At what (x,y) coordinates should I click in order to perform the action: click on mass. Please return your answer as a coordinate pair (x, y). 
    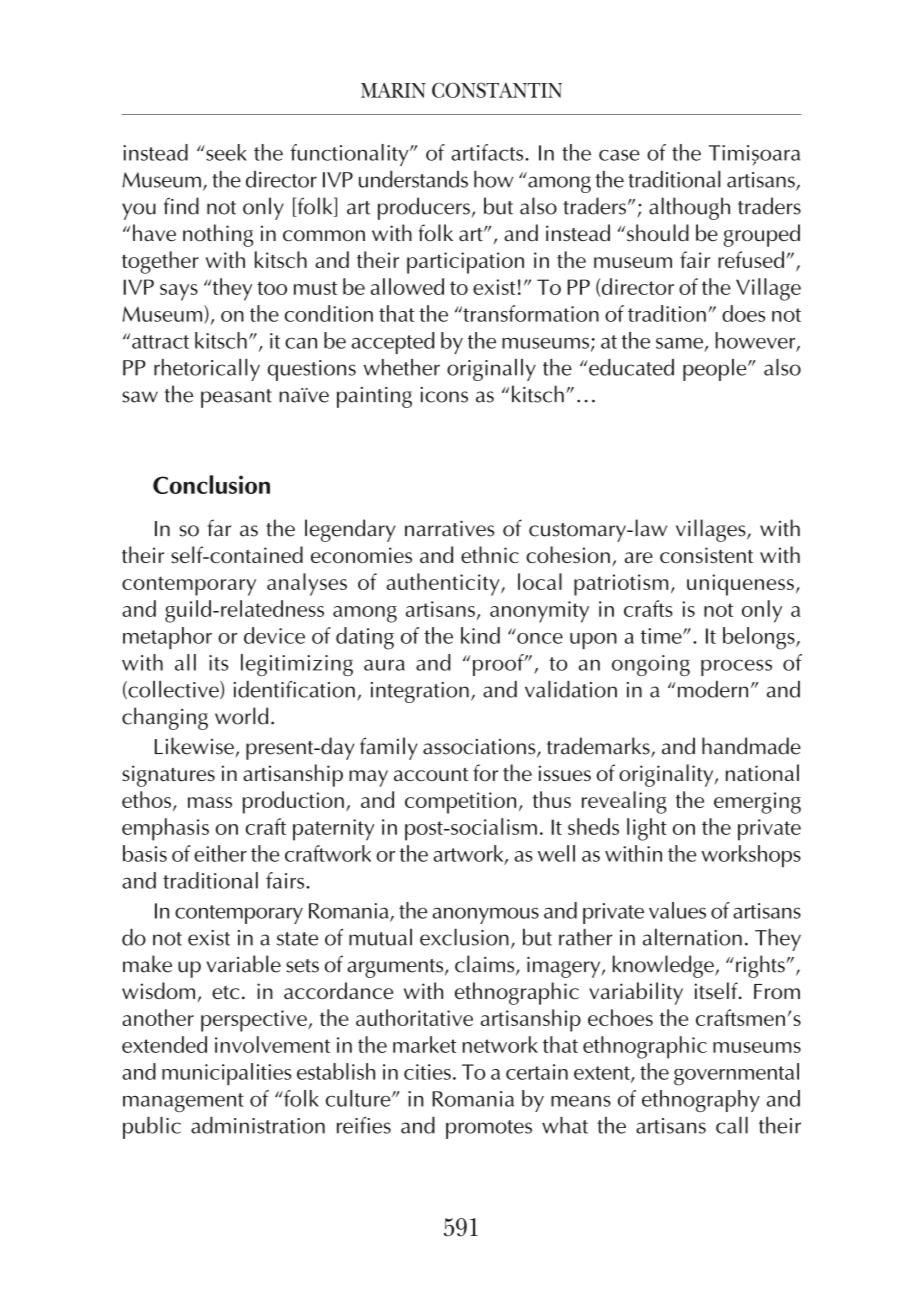
    Looking at the image, I should click on (210, 802).
